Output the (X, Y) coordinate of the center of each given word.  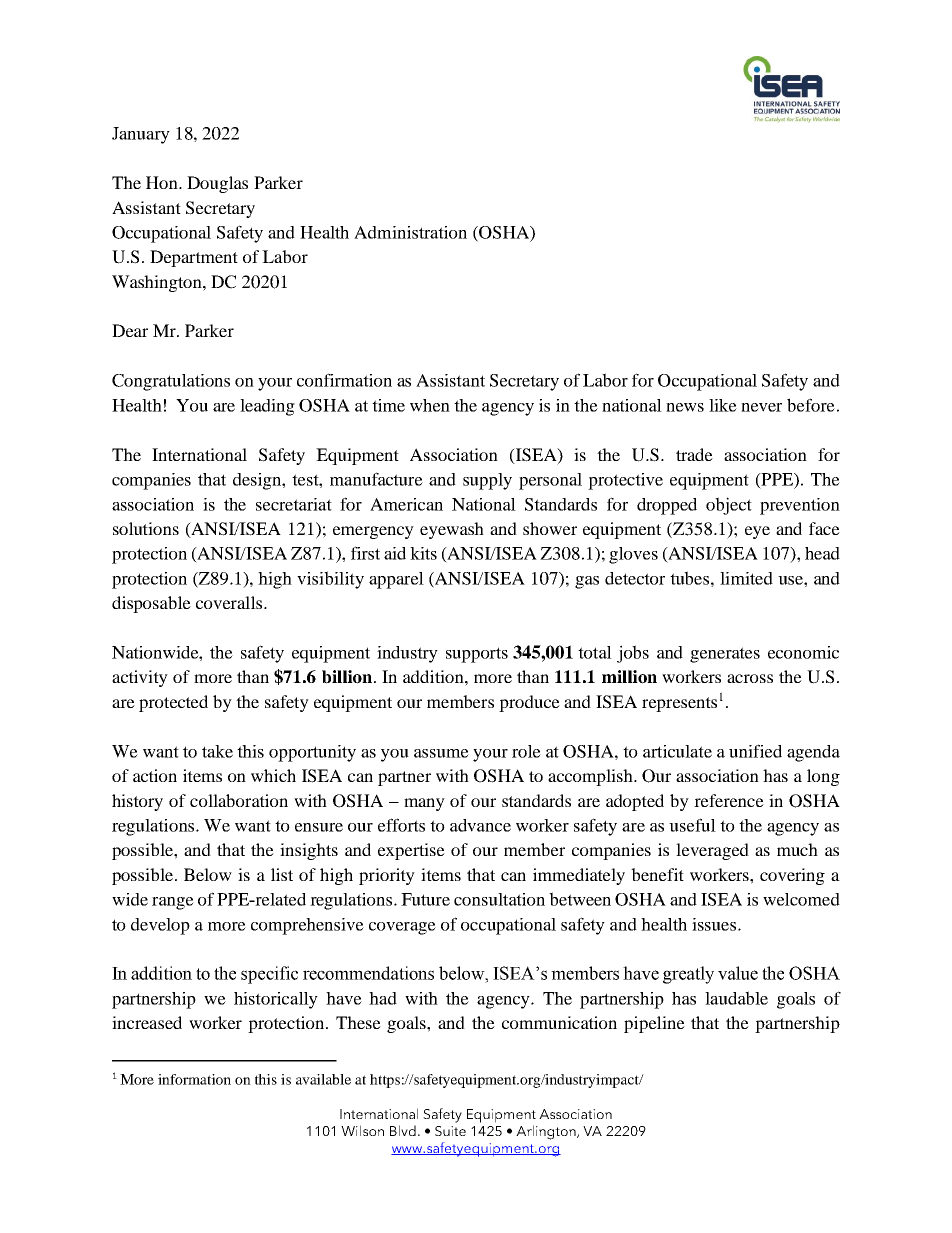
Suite (450, 1131)
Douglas (217, 184)
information (194, 1079)
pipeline (654, 1024)
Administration (410, 232)
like (723, 405)
